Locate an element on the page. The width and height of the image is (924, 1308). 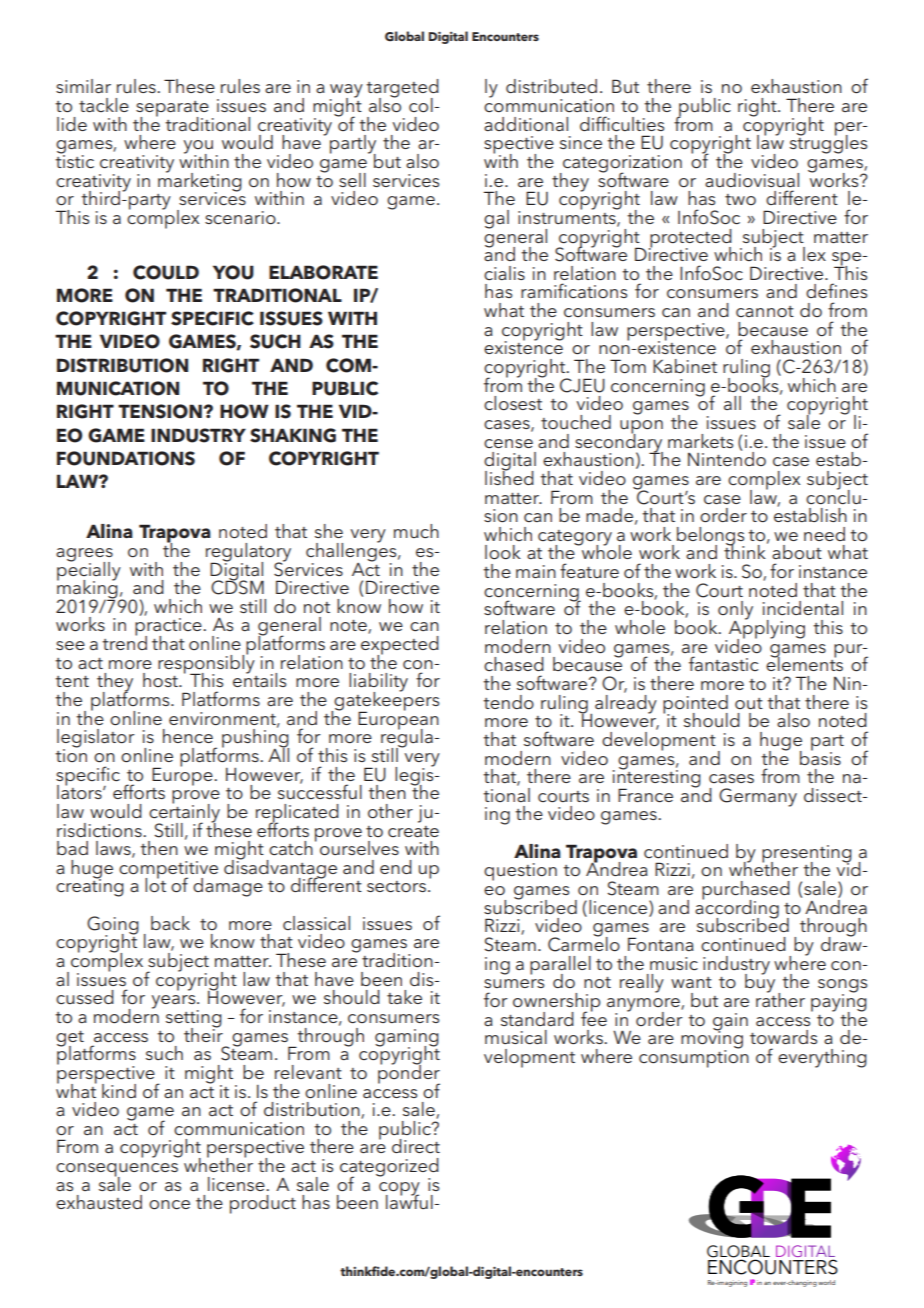
markets is located at coordinates (700, 441).
